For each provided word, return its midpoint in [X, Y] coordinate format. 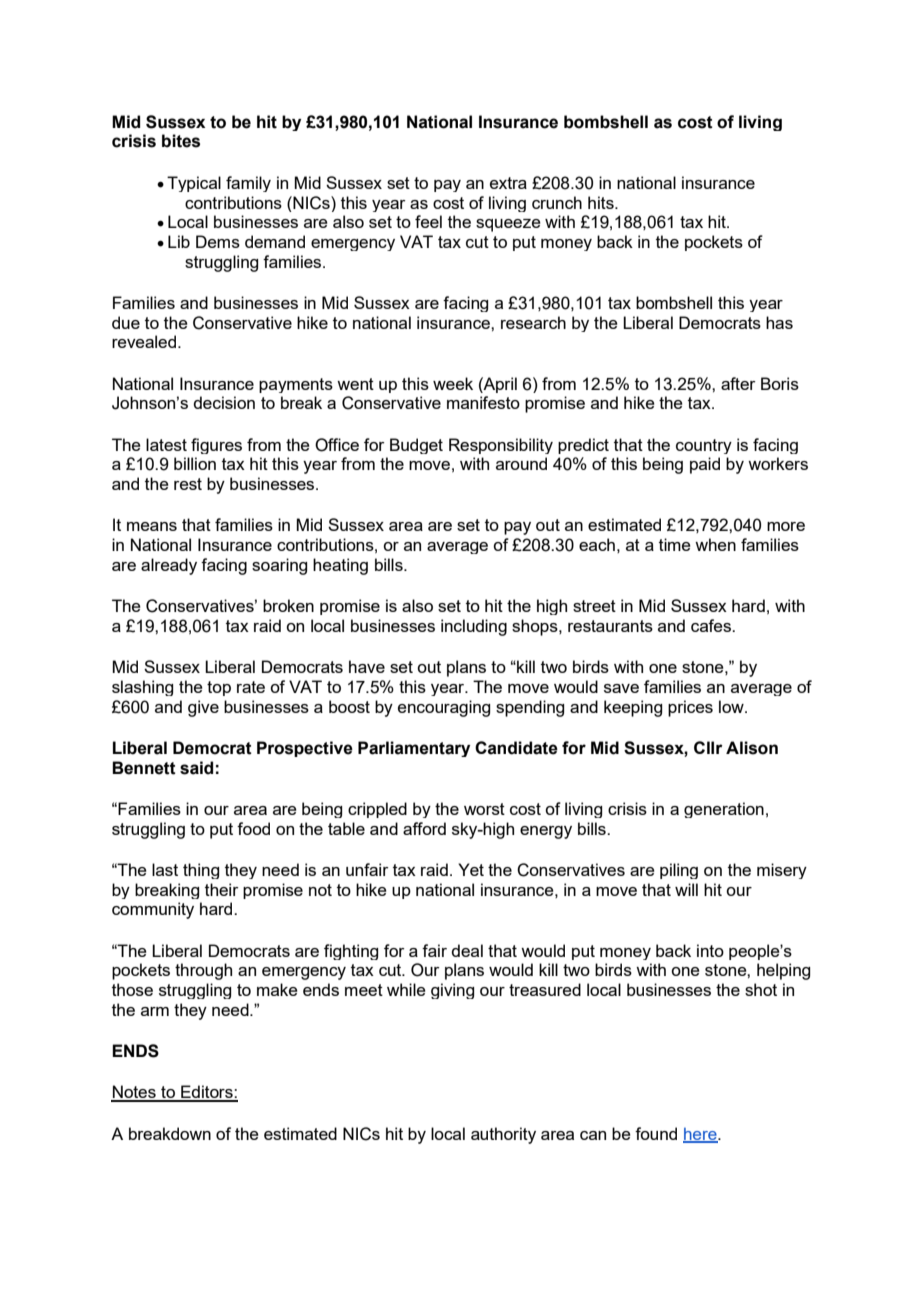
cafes [712, 625]
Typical [194, 184]
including [474, 627]
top [219, 688]
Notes [134, 1093]
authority [503, 1135]
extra [508, 183]
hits [602, 202]
